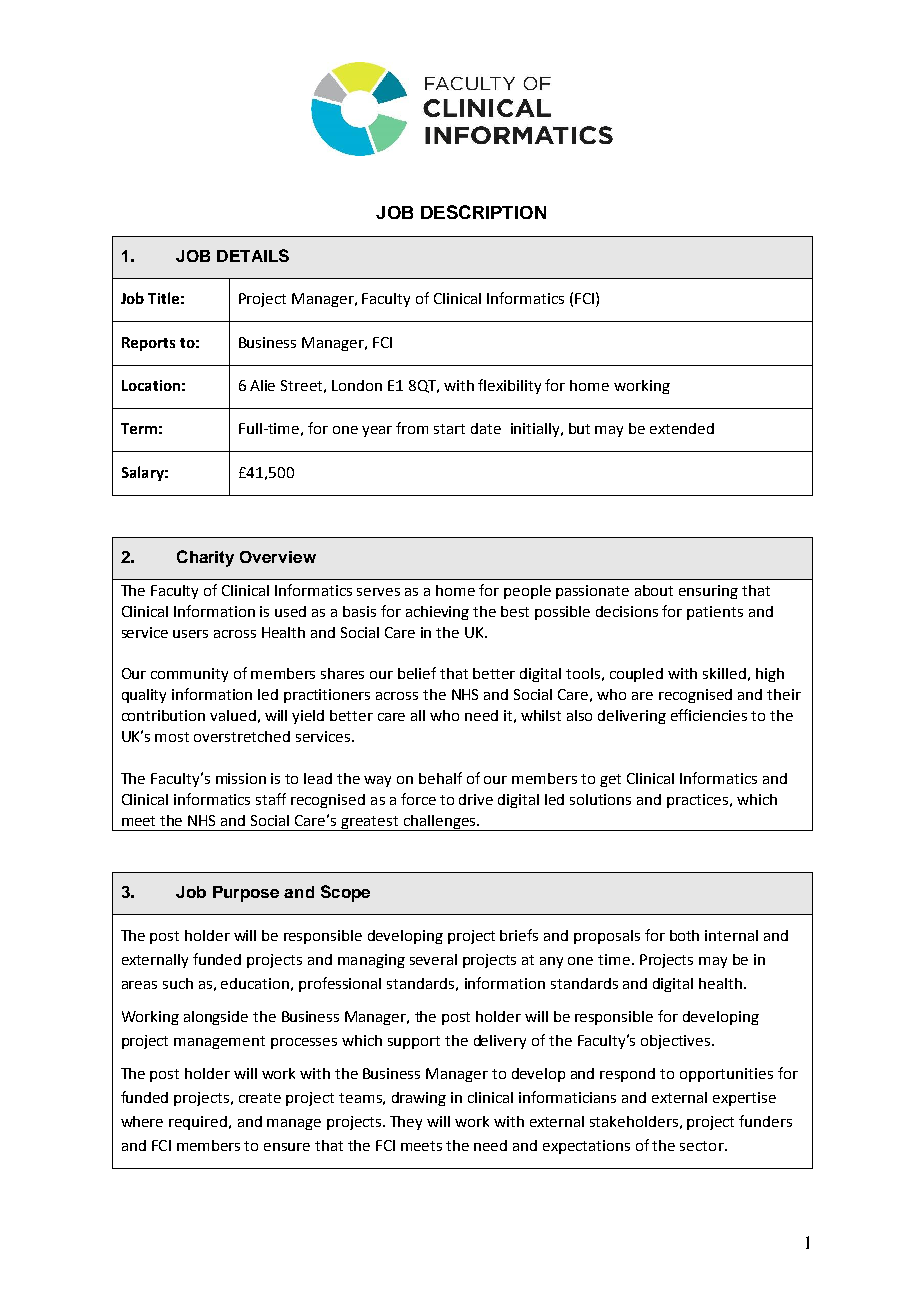 The height and width of the screenshot is (1308, 924). What do you see at coordinates (703, 1146) in the screenshot?
I see `sector` at bounding box center [703, 1146].
